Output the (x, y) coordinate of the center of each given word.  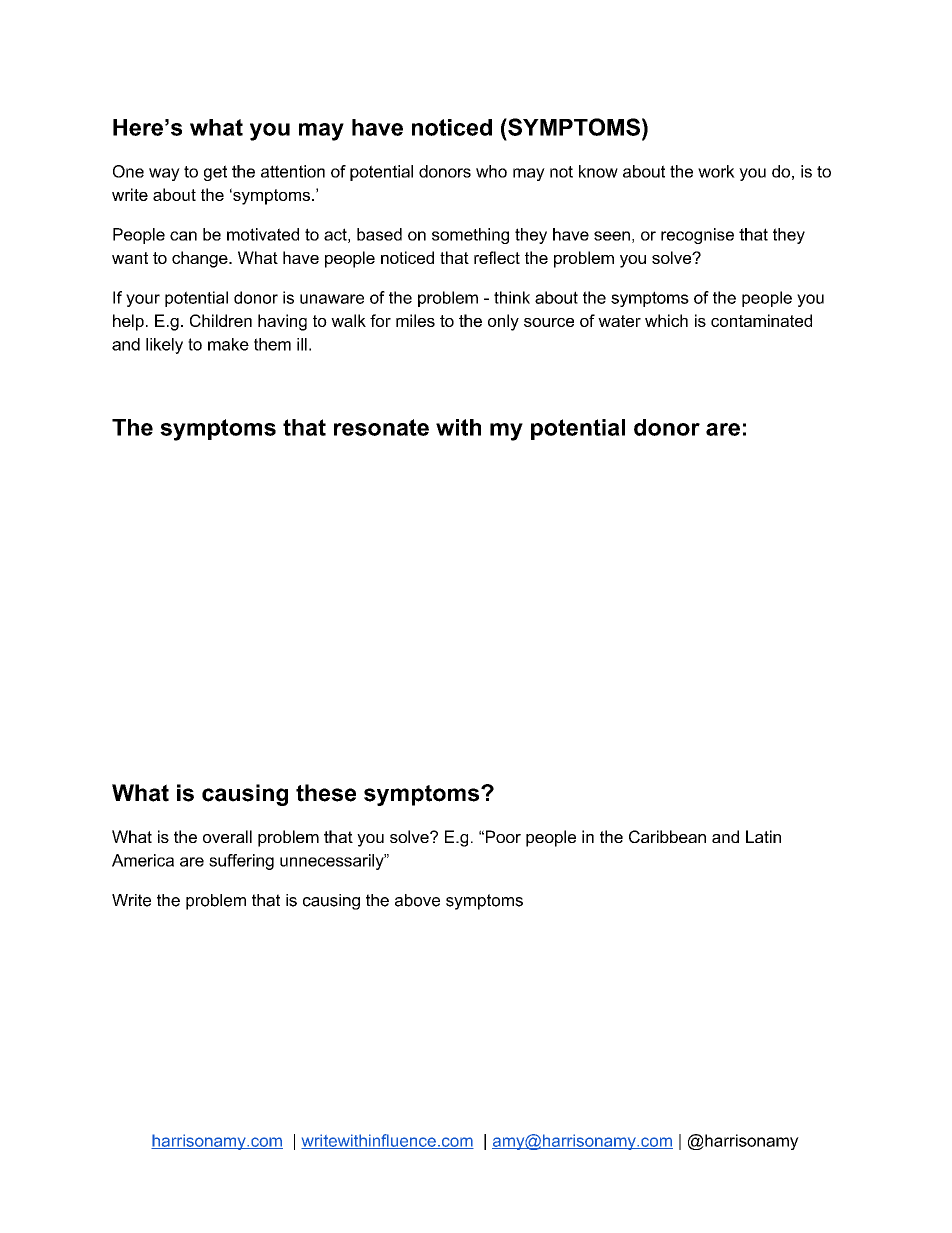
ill (302, 344)
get (215, 173)
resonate (381, 427)
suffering (241, 862)
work (716, 171)
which (666, 320)
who (491, 171)
